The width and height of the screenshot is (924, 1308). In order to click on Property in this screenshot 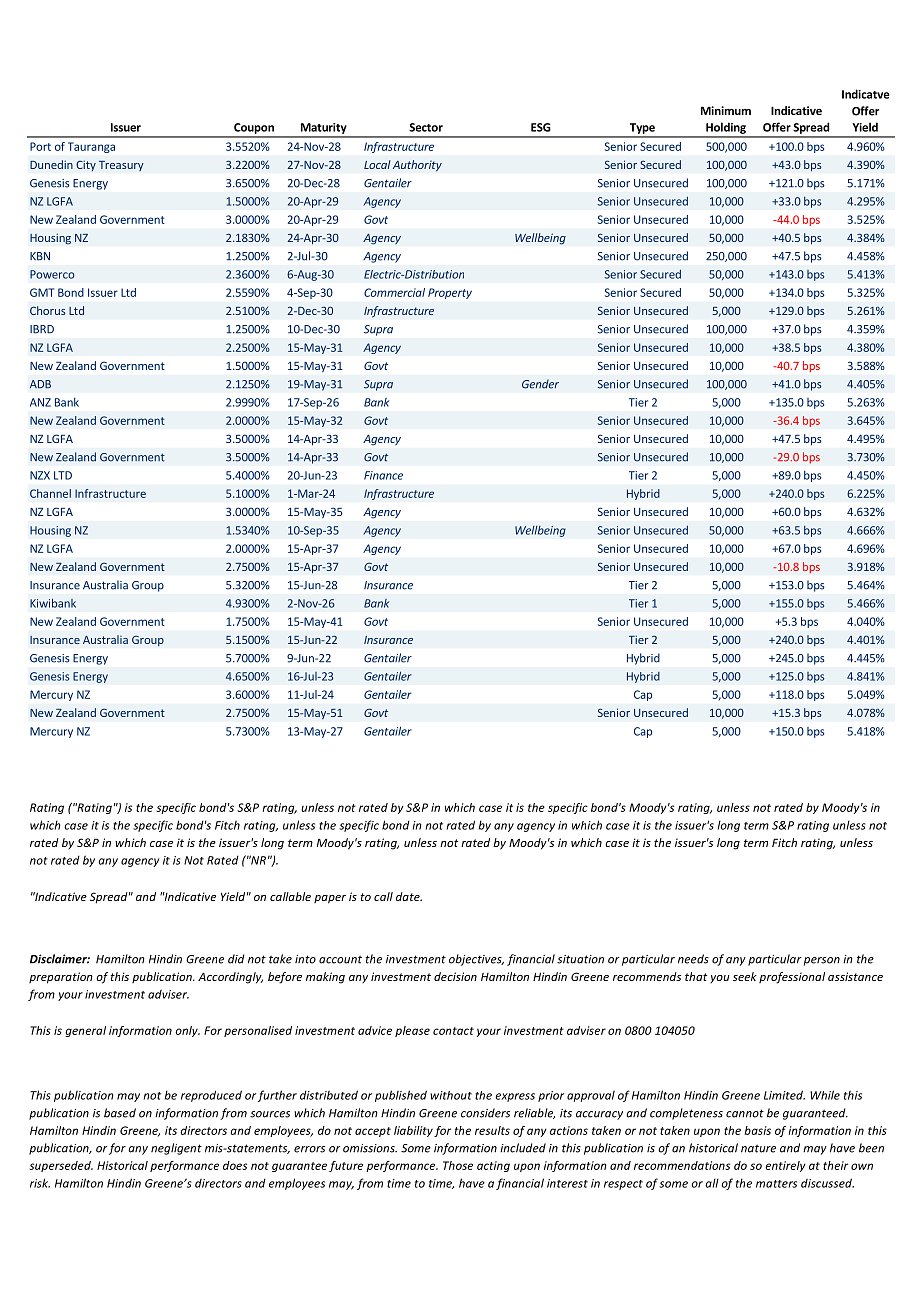, I will do `click(450, 293)`.
